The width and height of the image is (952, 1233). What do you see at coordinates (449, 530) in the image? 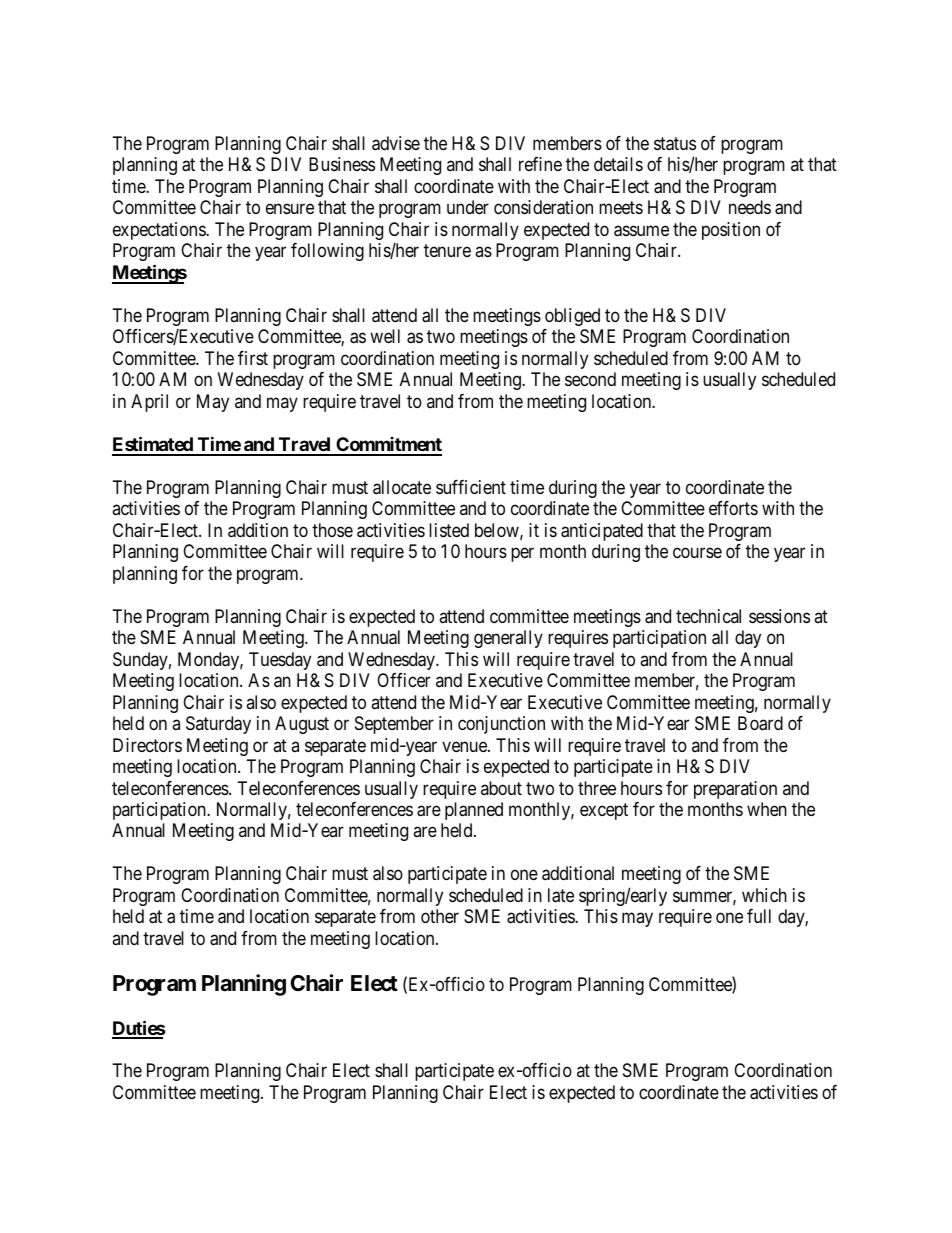
I see `listed` at bounding box center [449, 530].
